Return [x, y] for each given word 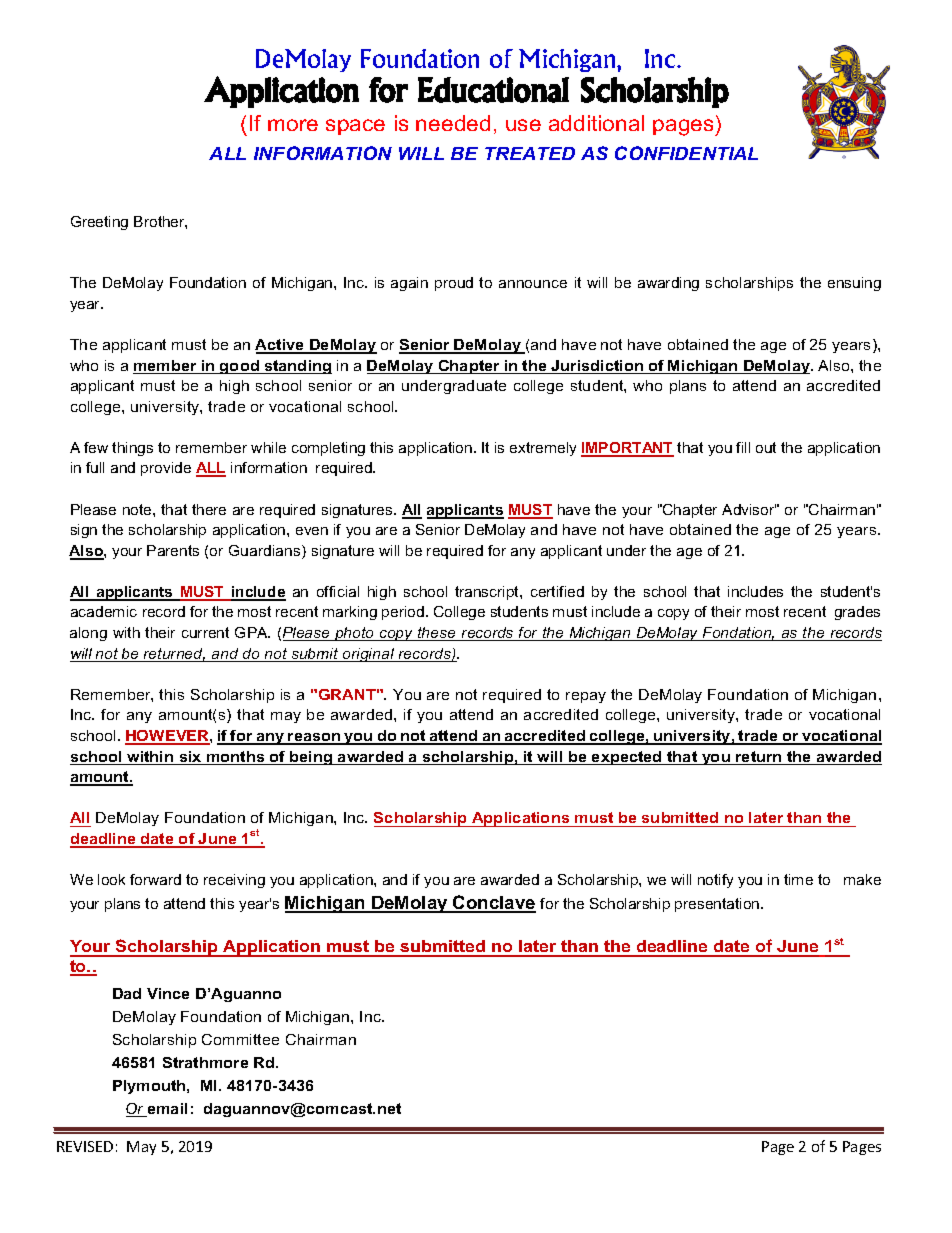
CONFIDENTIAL [686, 153]
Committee [240, 1039]
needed [453, 123]
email [166, 1110]
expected [627, 758]
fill [743, 447]
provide [166, 469]
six [190, 758]
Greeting [99, 223]
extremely [543, 449]
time [798, 879]
